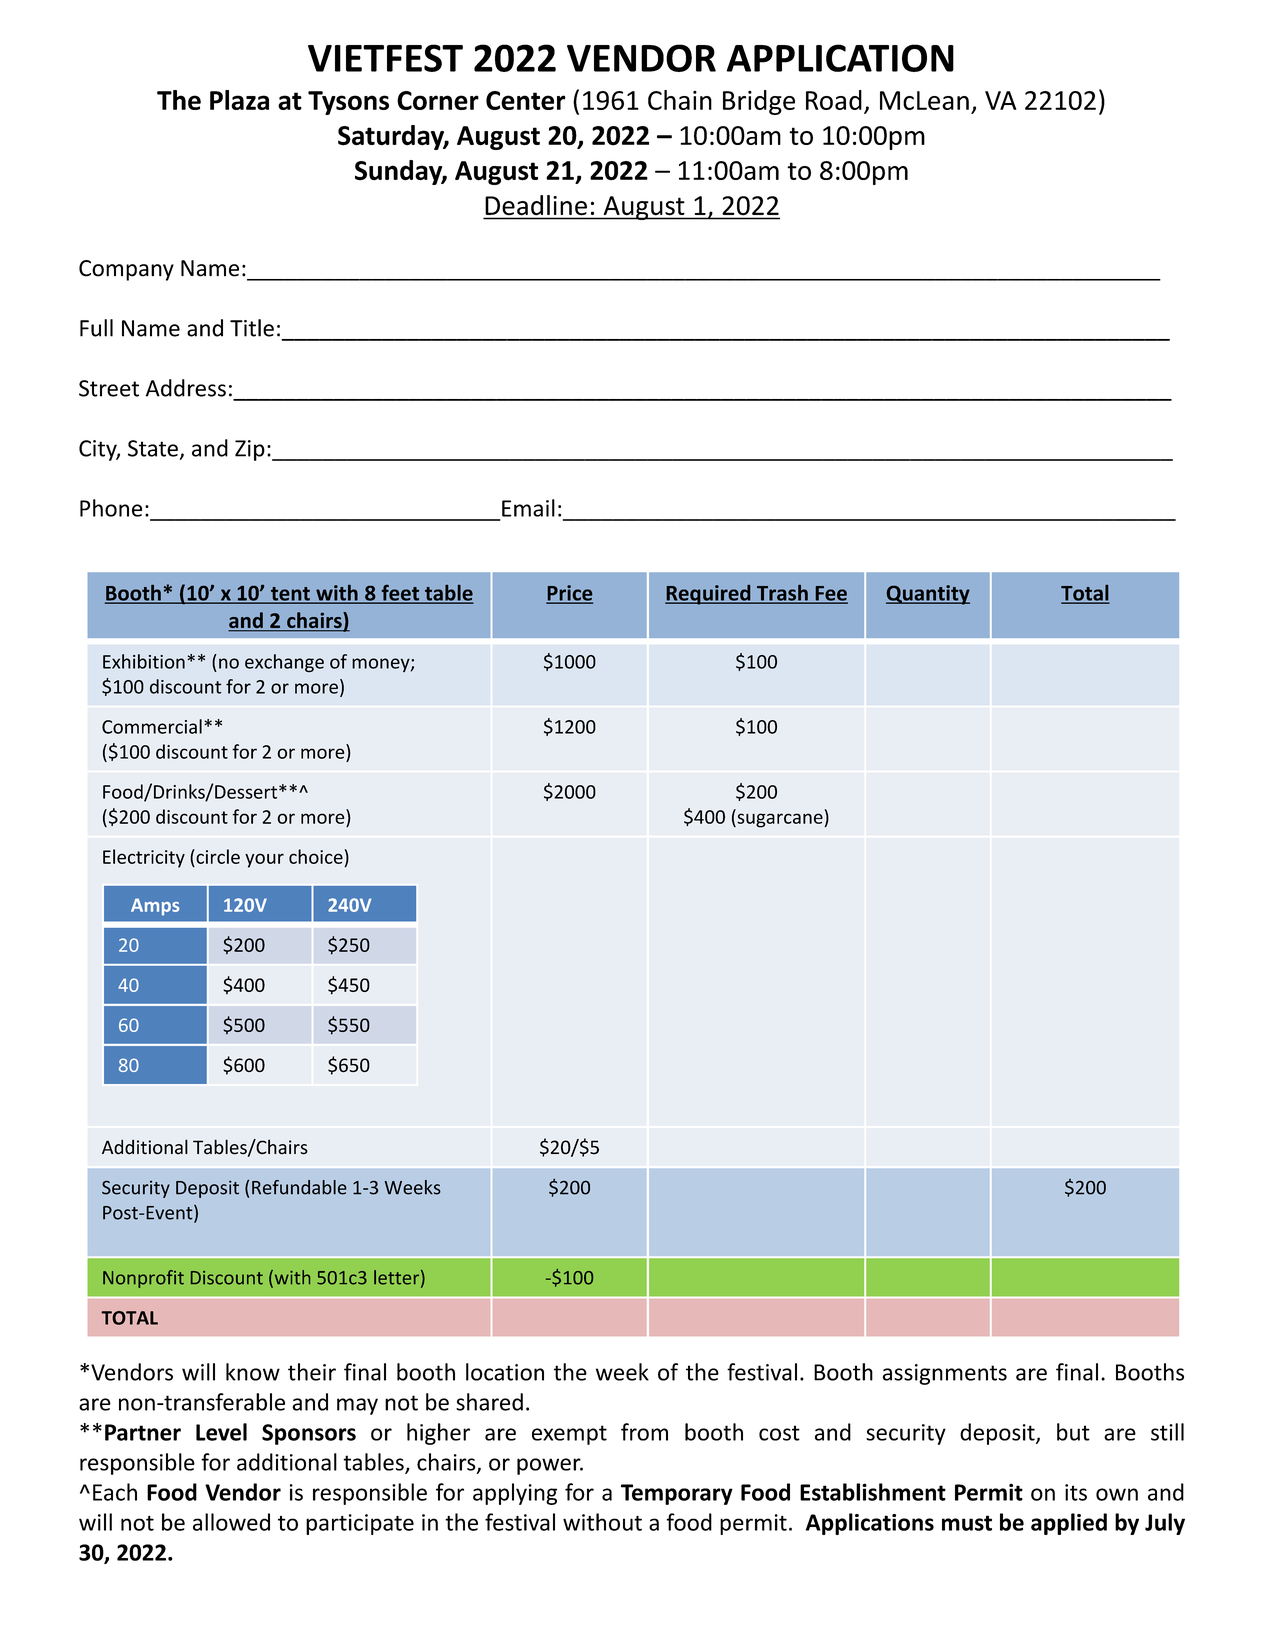 The height and width of the screenshot is (1652, 1276). Describe the element at coordinates (782, 594) in the screenshot. I see `Trash` at that location.
